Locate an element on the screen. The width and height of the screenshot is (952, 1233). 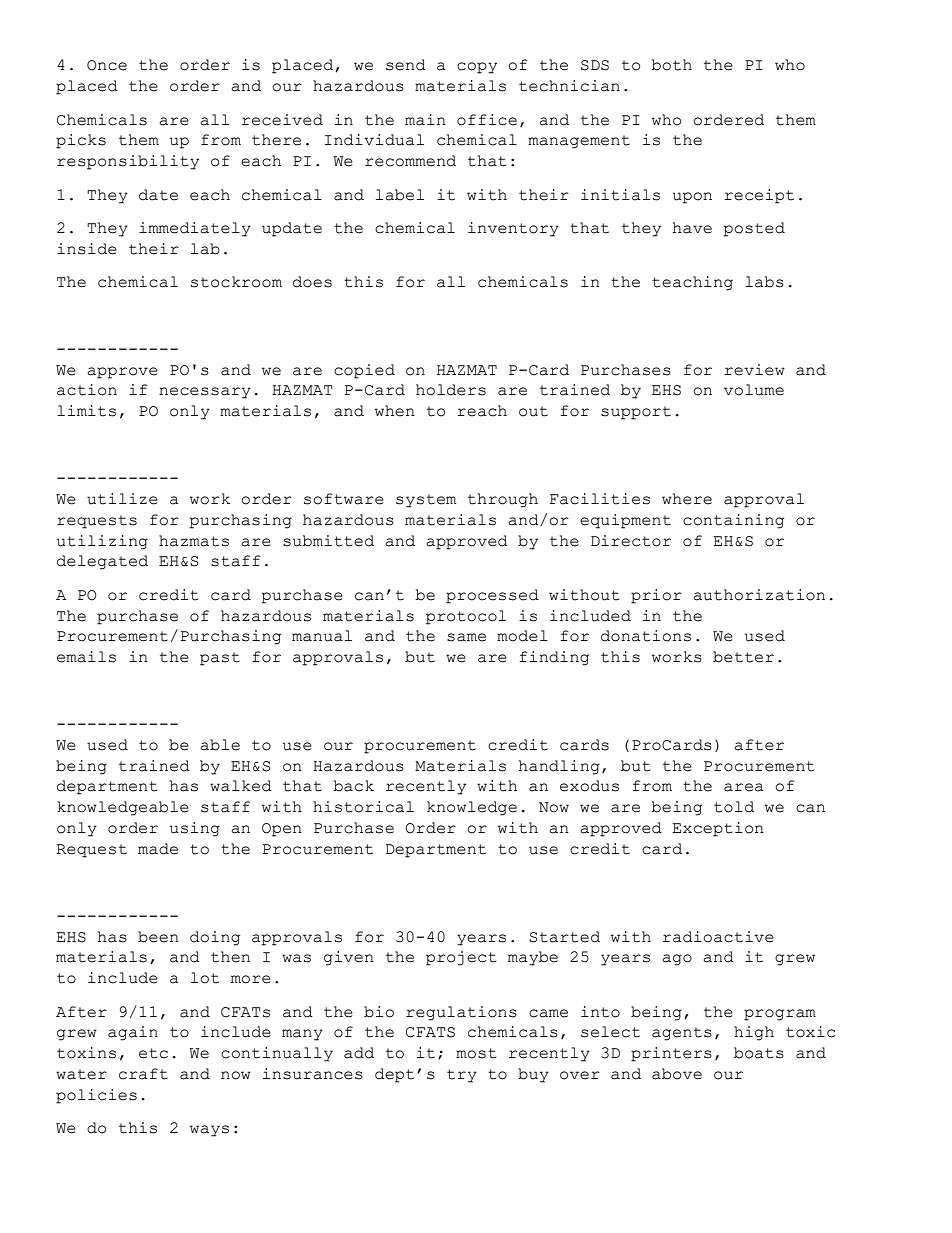
authorization is located at coordinates (759, 595).
